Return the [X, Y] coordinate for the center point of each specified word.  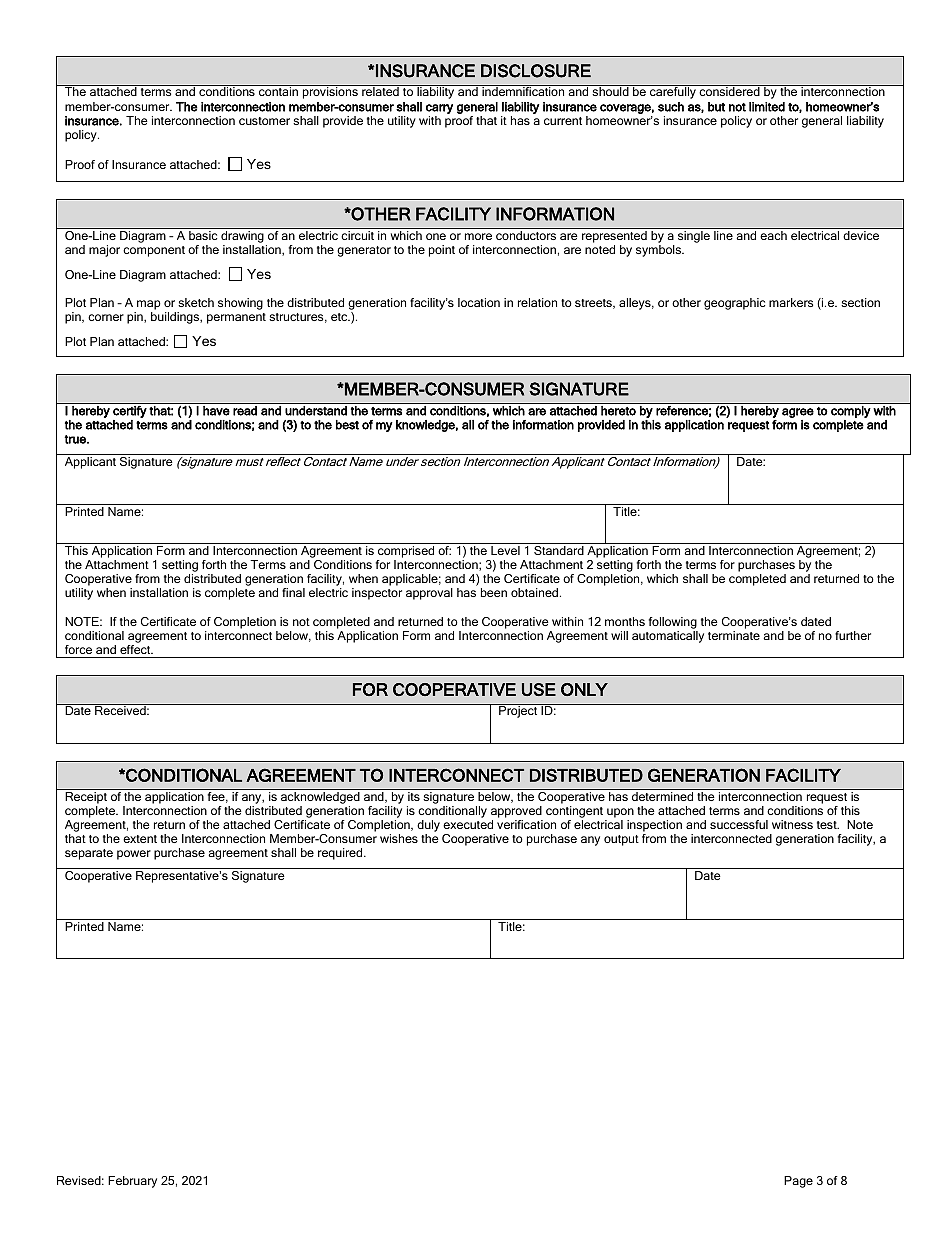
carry [439, 109]
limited [767, 107]
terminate [734, 635]
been [494, 592]
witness [792, 824]
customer [264, 121]
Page [798, 1182]
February [132, 1182]
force [78, 649]
